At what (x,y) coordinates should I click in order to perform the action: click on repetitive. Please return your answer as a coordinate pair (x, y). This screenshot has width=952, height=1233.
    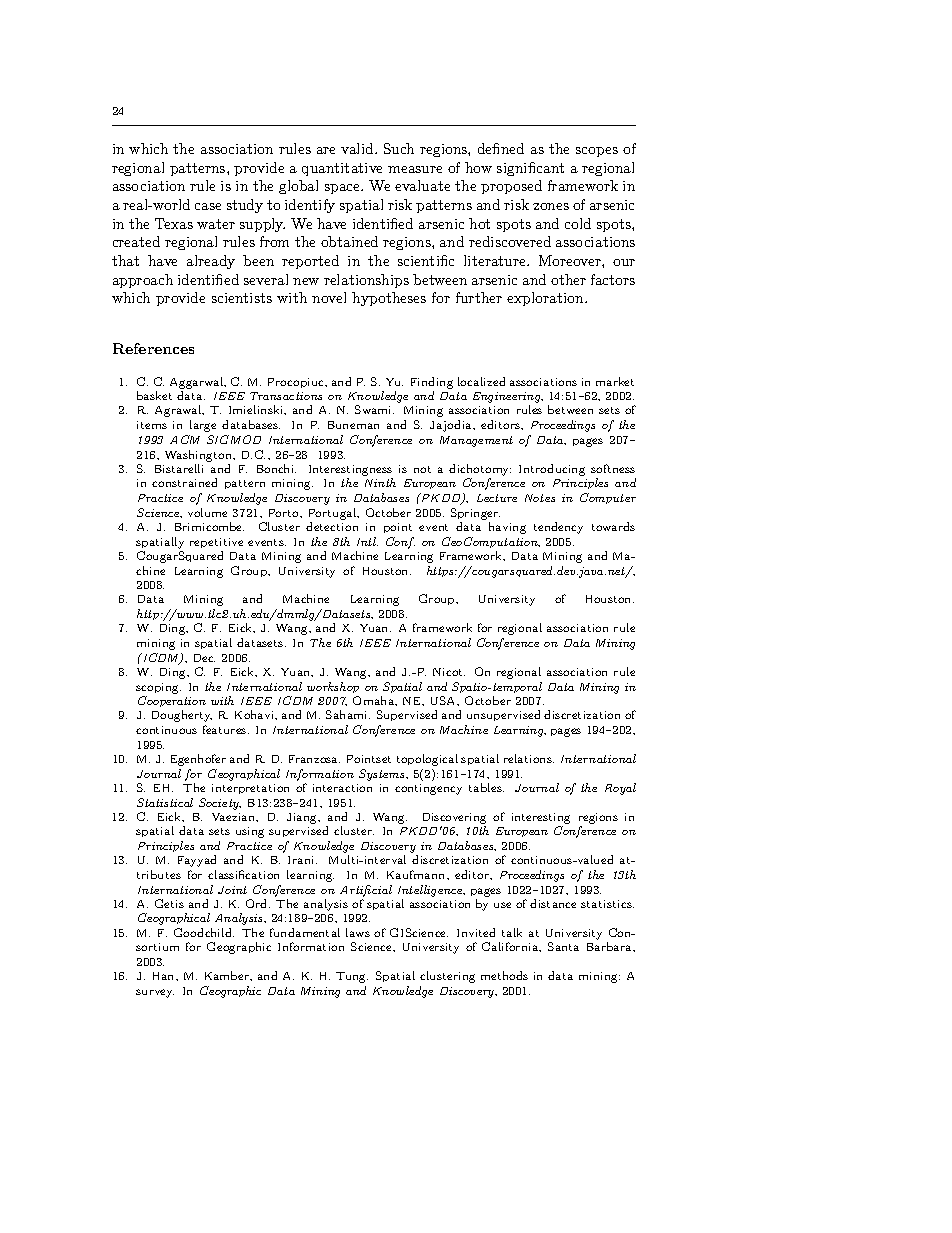
    Looking at the image, I should click on (216, 543).
